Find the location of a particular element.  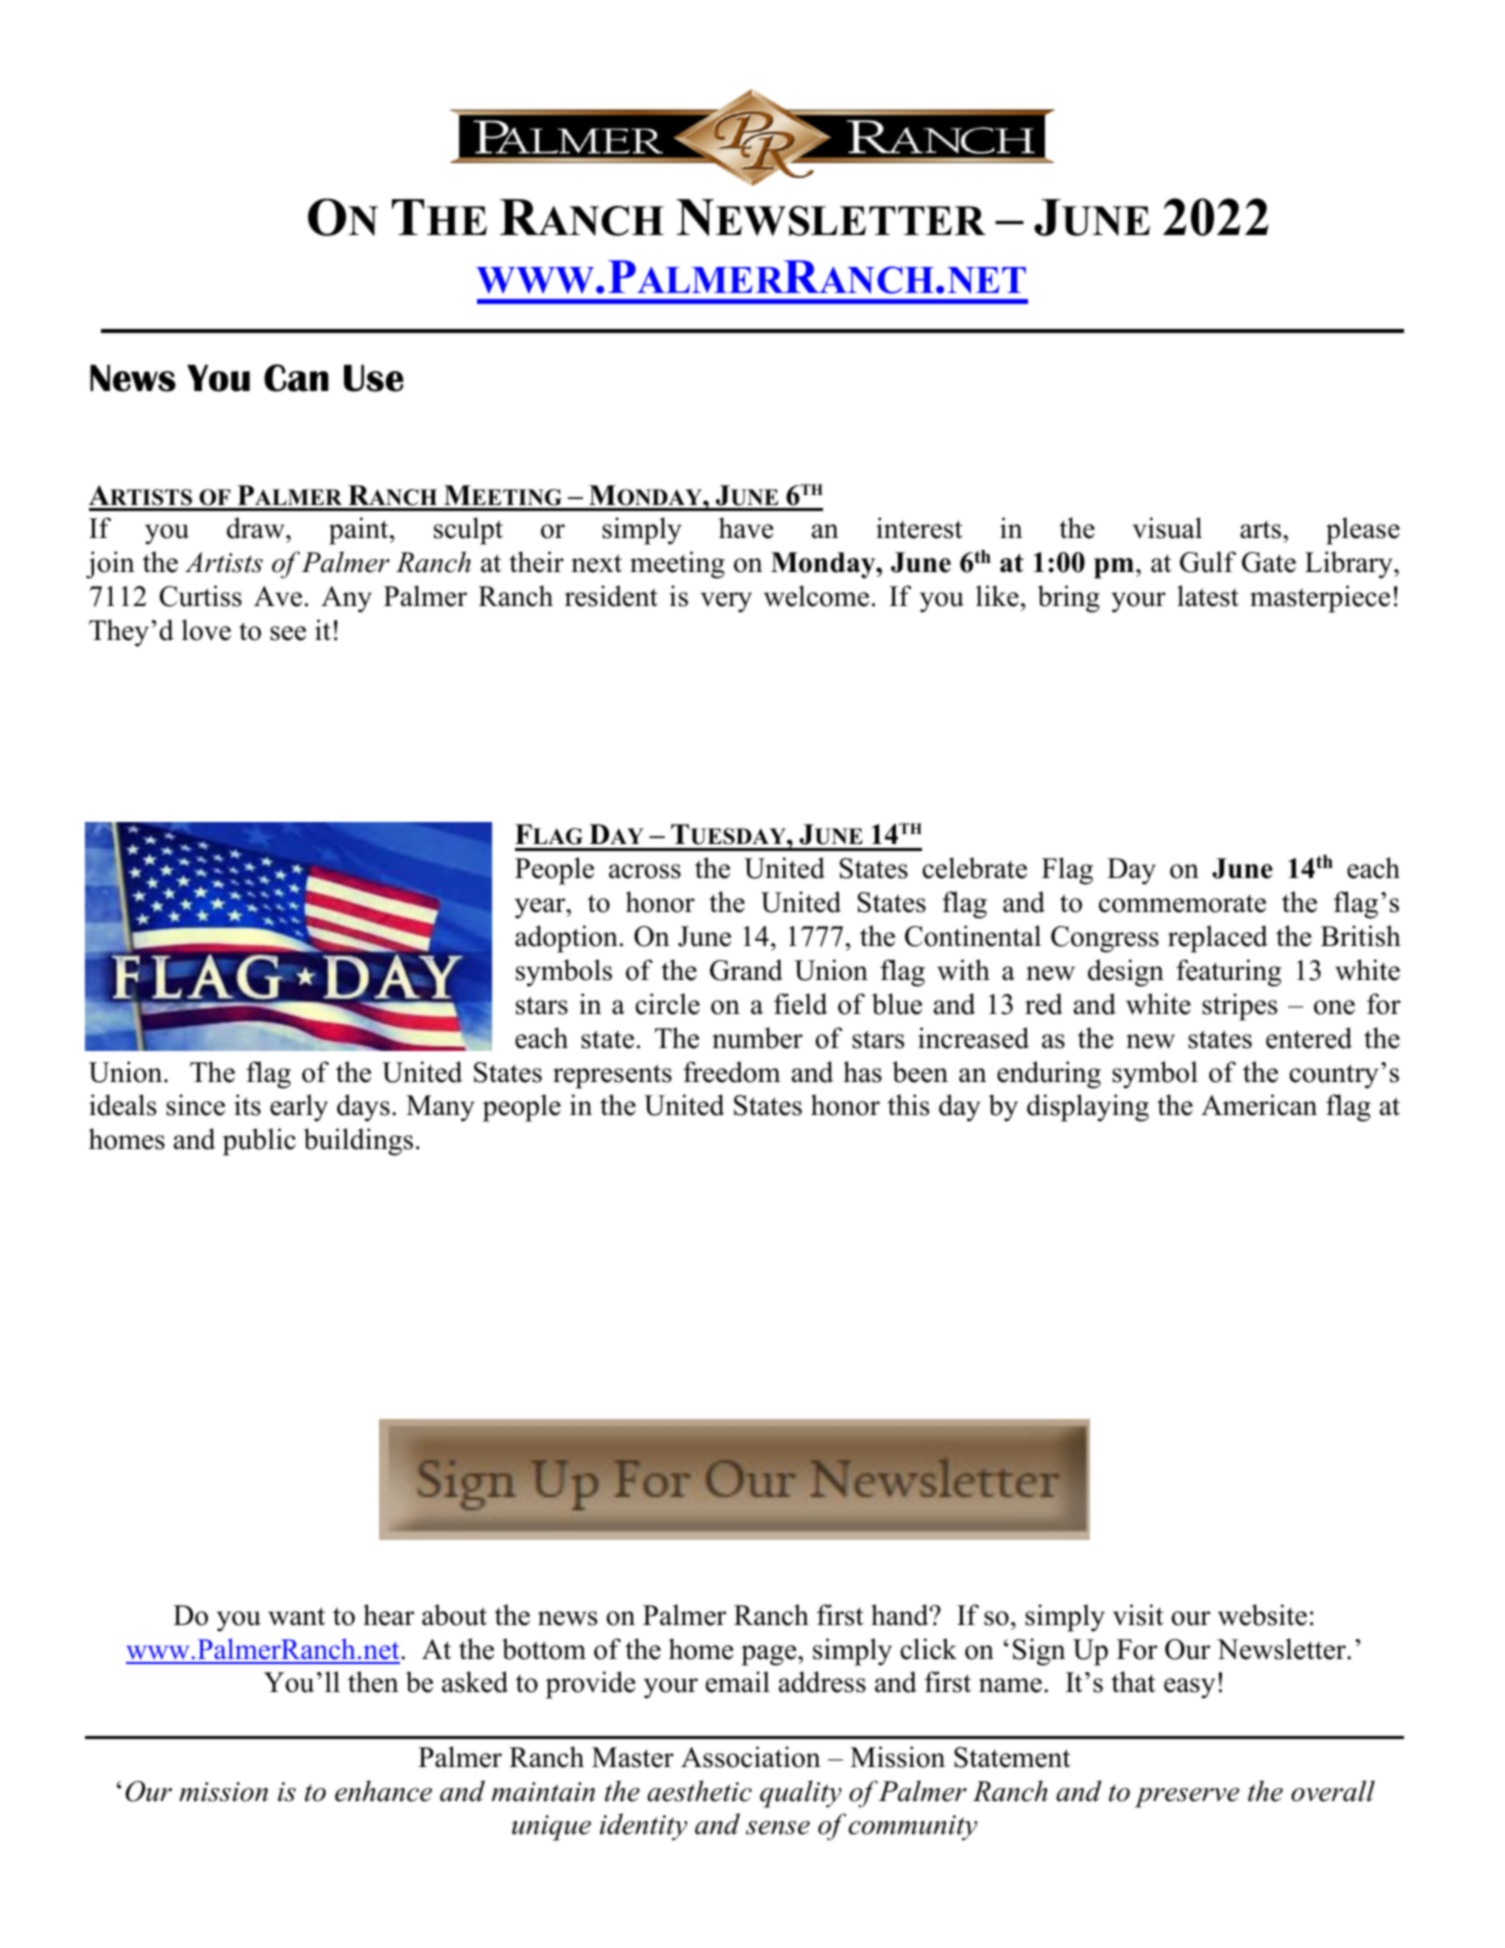

its is located at coordinates (247, 1105).
